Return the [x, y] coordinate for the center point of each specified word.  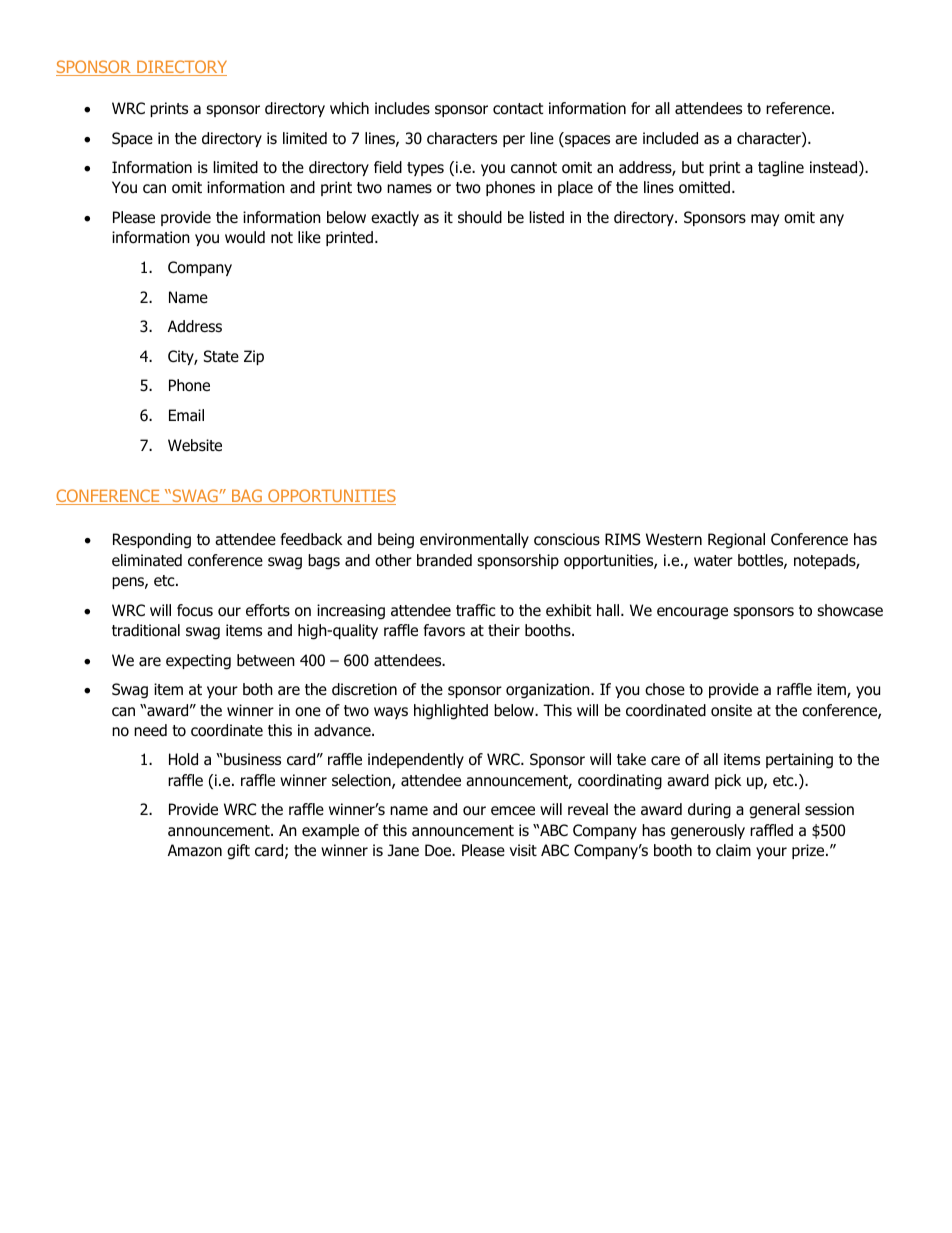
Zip [254, 357]
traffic [475, 610]
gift [238, 852]
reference [799, 108]
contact [518, 109]
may [765, 220]
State [221, 356]
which [349, 108]
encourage [692, 613]
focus [195, 610]
